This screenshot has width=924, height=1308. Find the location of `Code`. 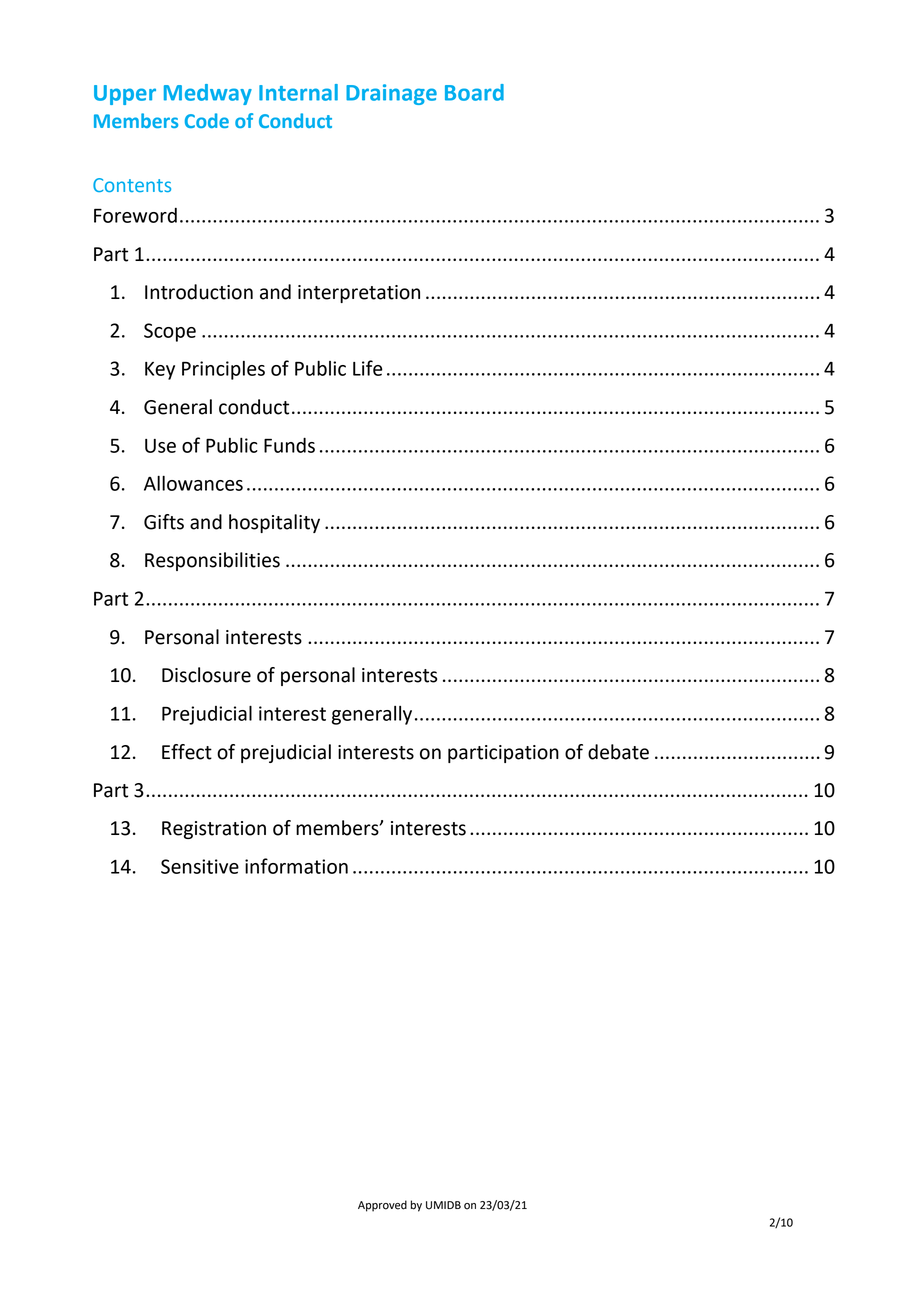

Code is located at coordinates (207, 120).
